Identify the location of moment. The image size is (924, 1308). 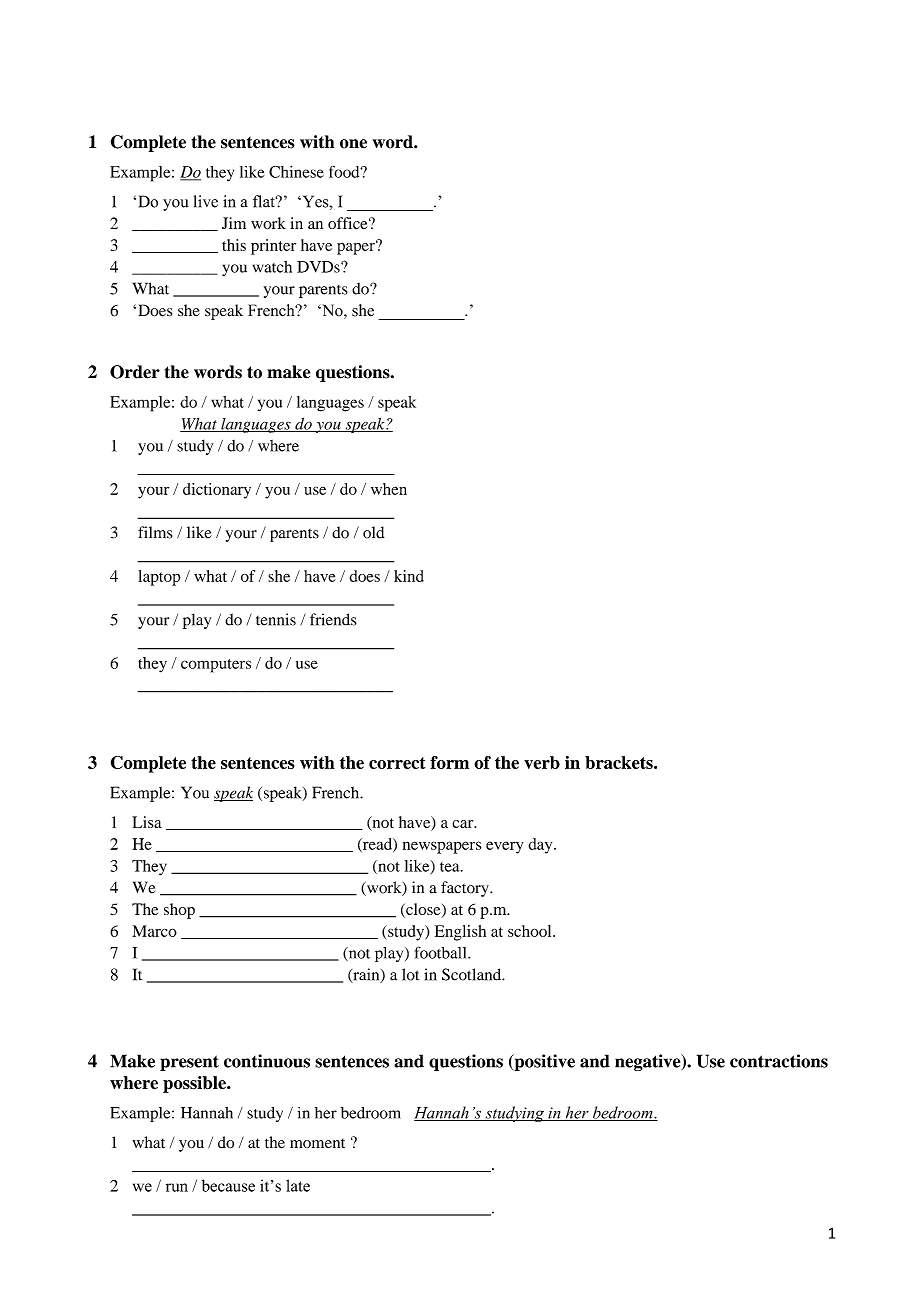
(317, 1143).
